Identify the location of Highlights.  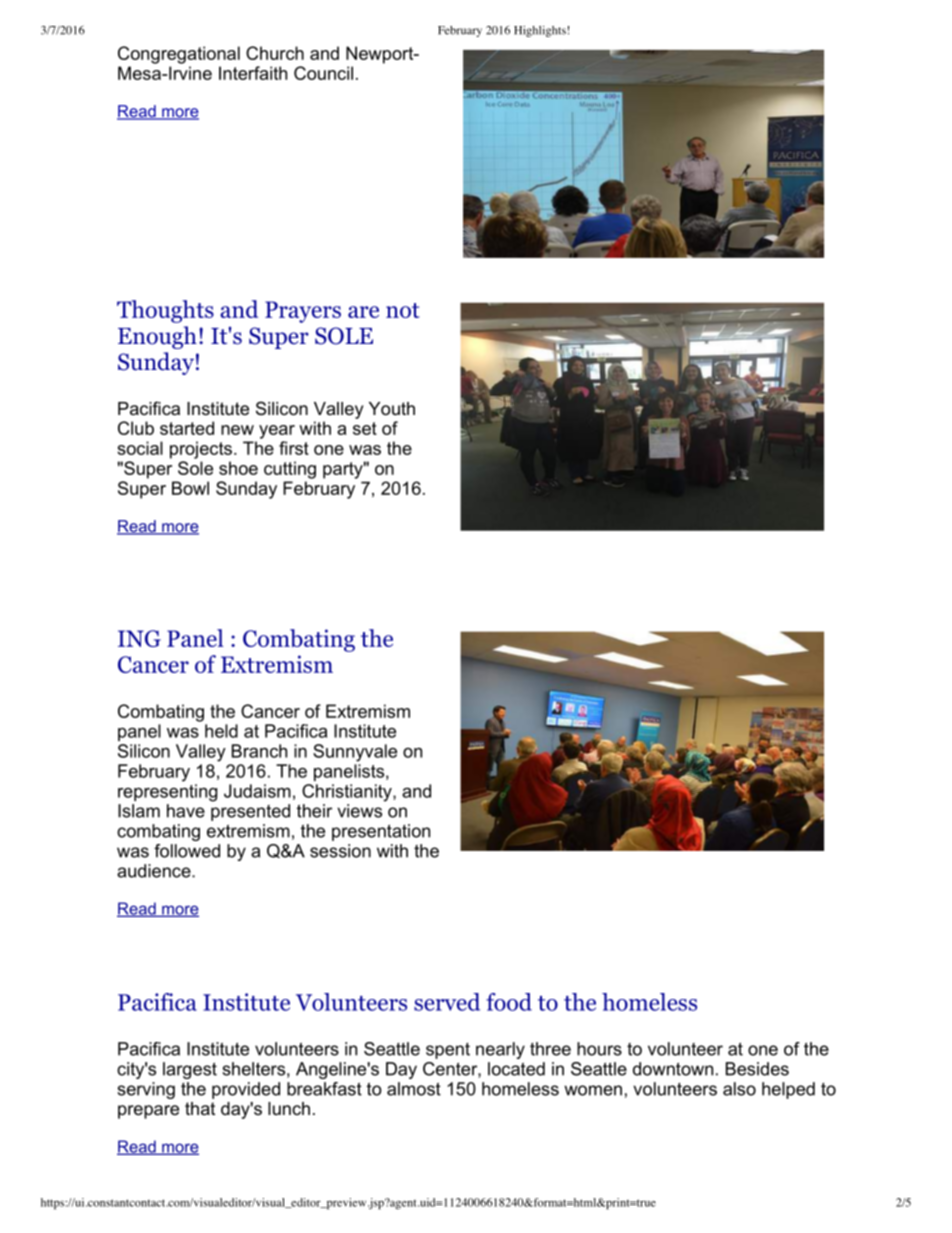
(540, 31).
